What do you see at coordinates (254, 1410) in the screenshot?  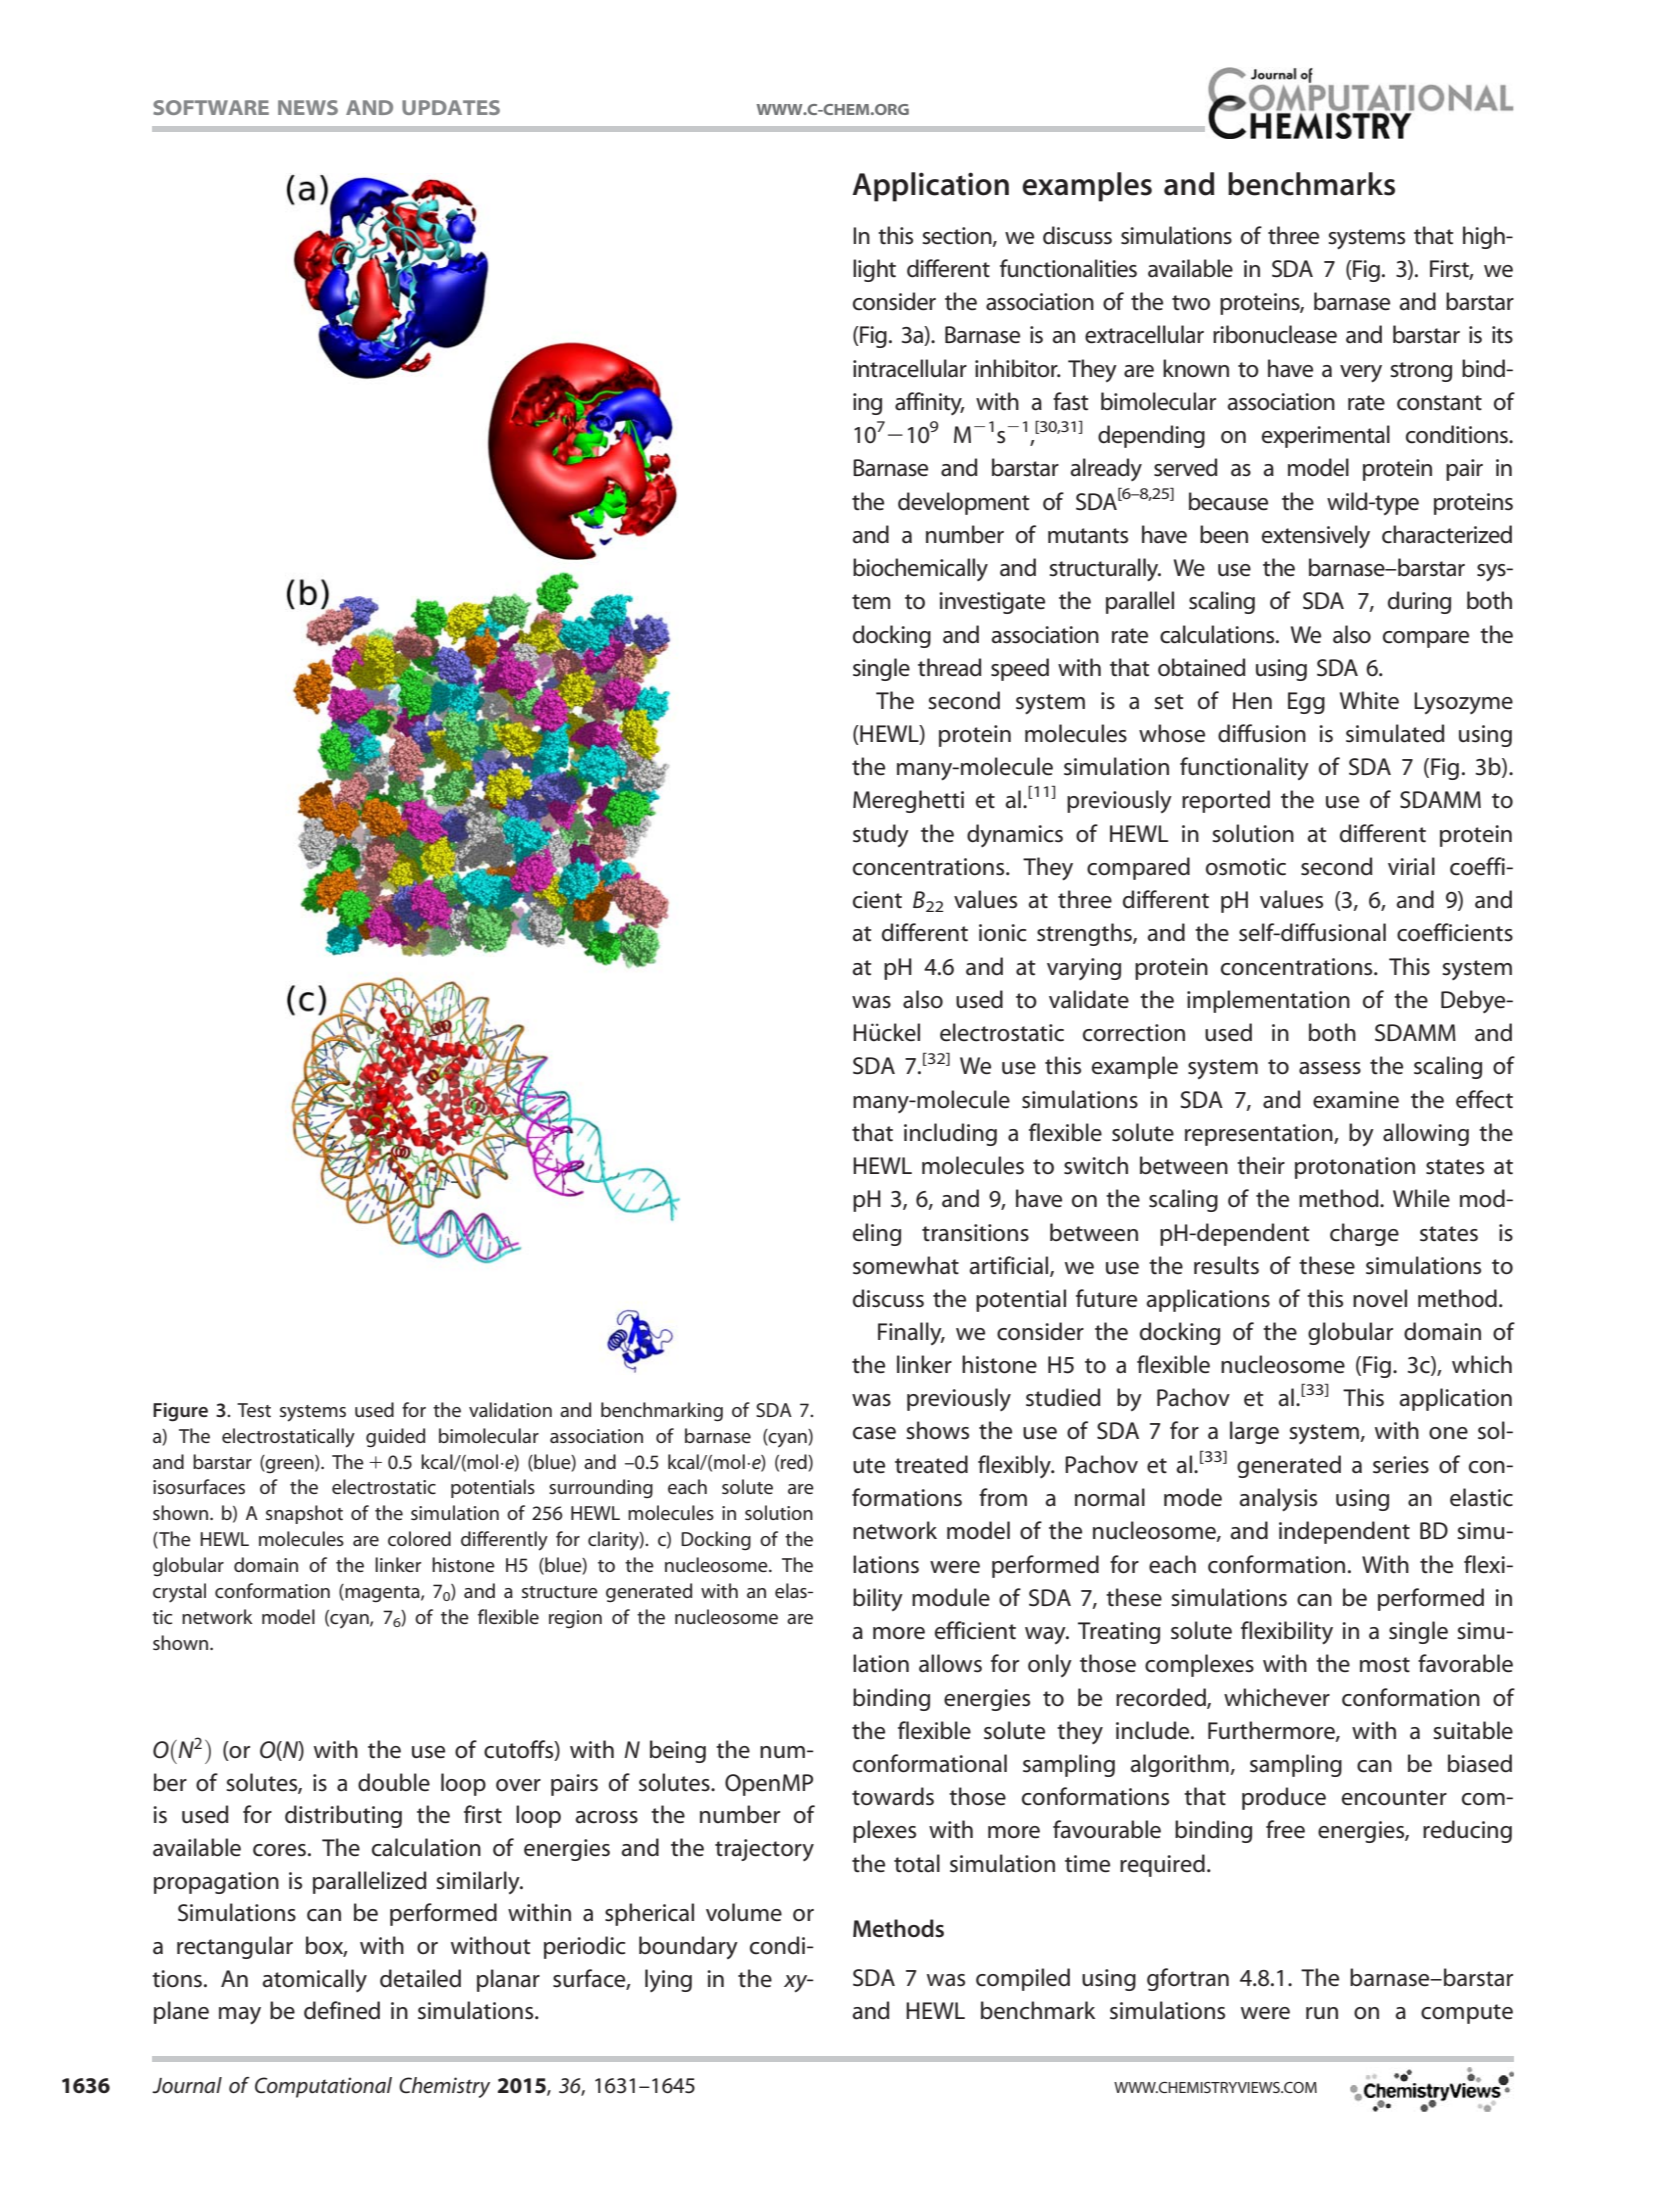 I see `Test` at bounding box center [254, 1410].
